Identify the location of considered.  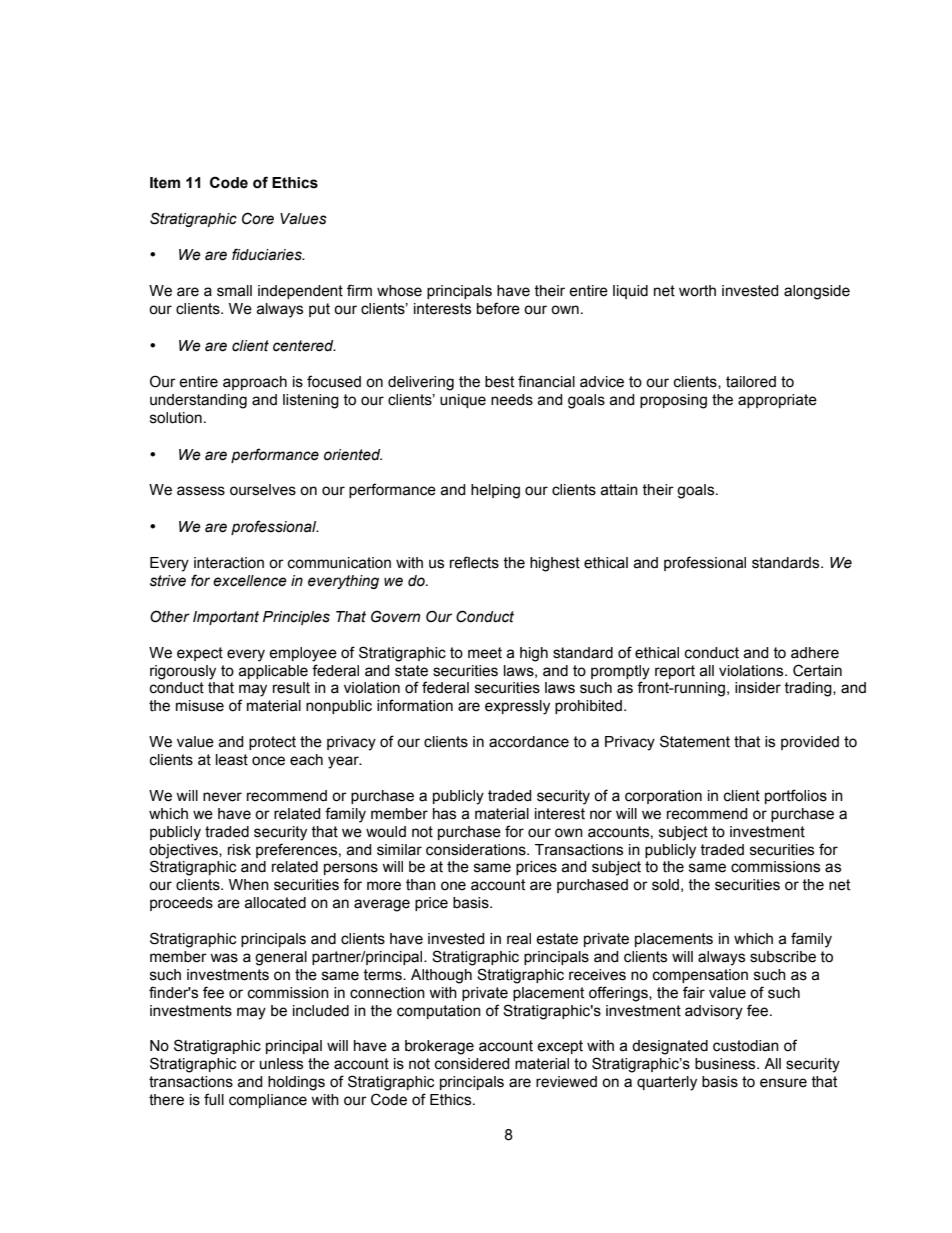
(472, 1064).
